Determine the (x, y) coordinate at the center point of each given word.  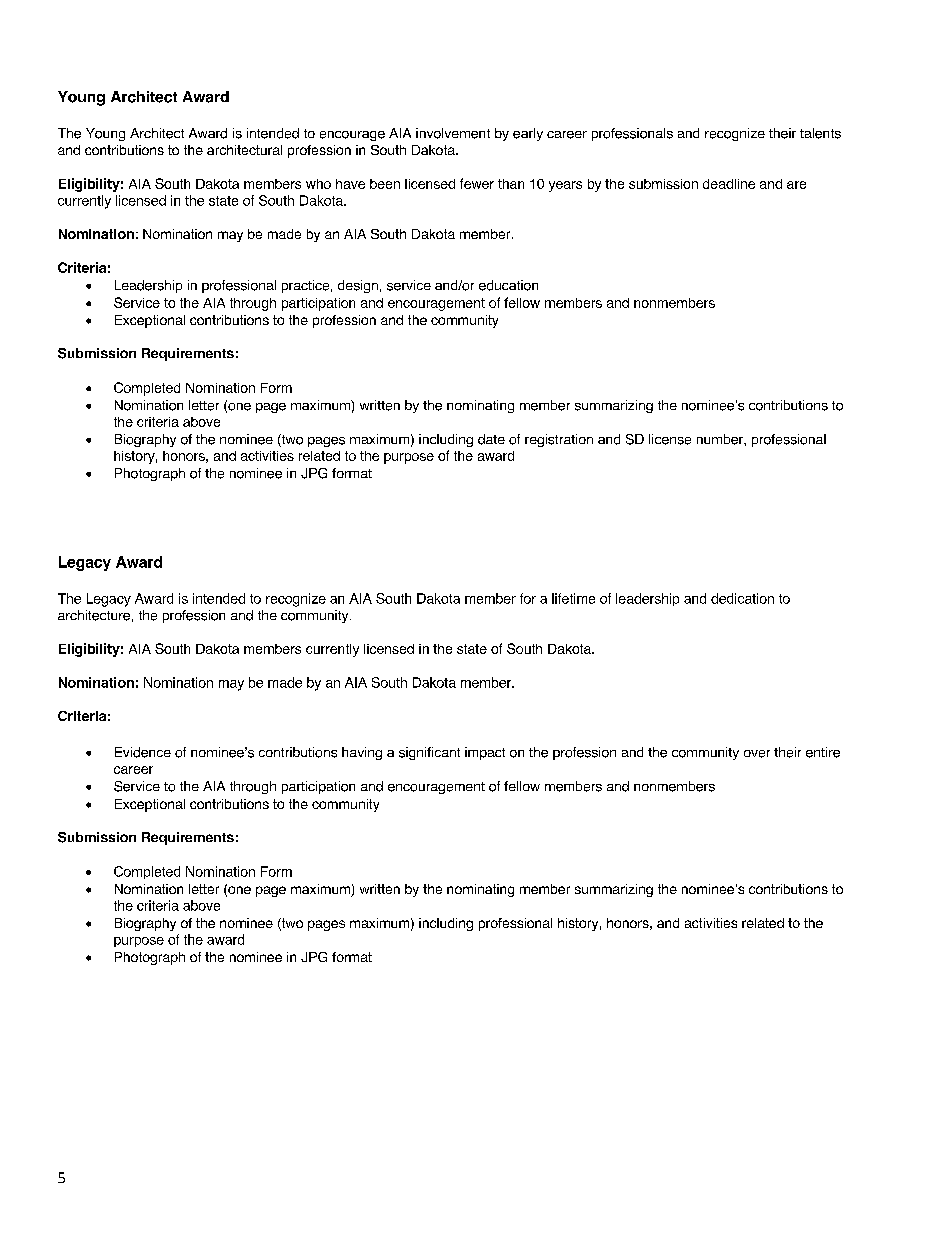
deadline (729, 184)
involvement (453, 133)
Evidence (143, 752)
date (491, 439)
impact (485, 753)
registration (559, 440)
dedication (742, 598)
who (318, 184)
